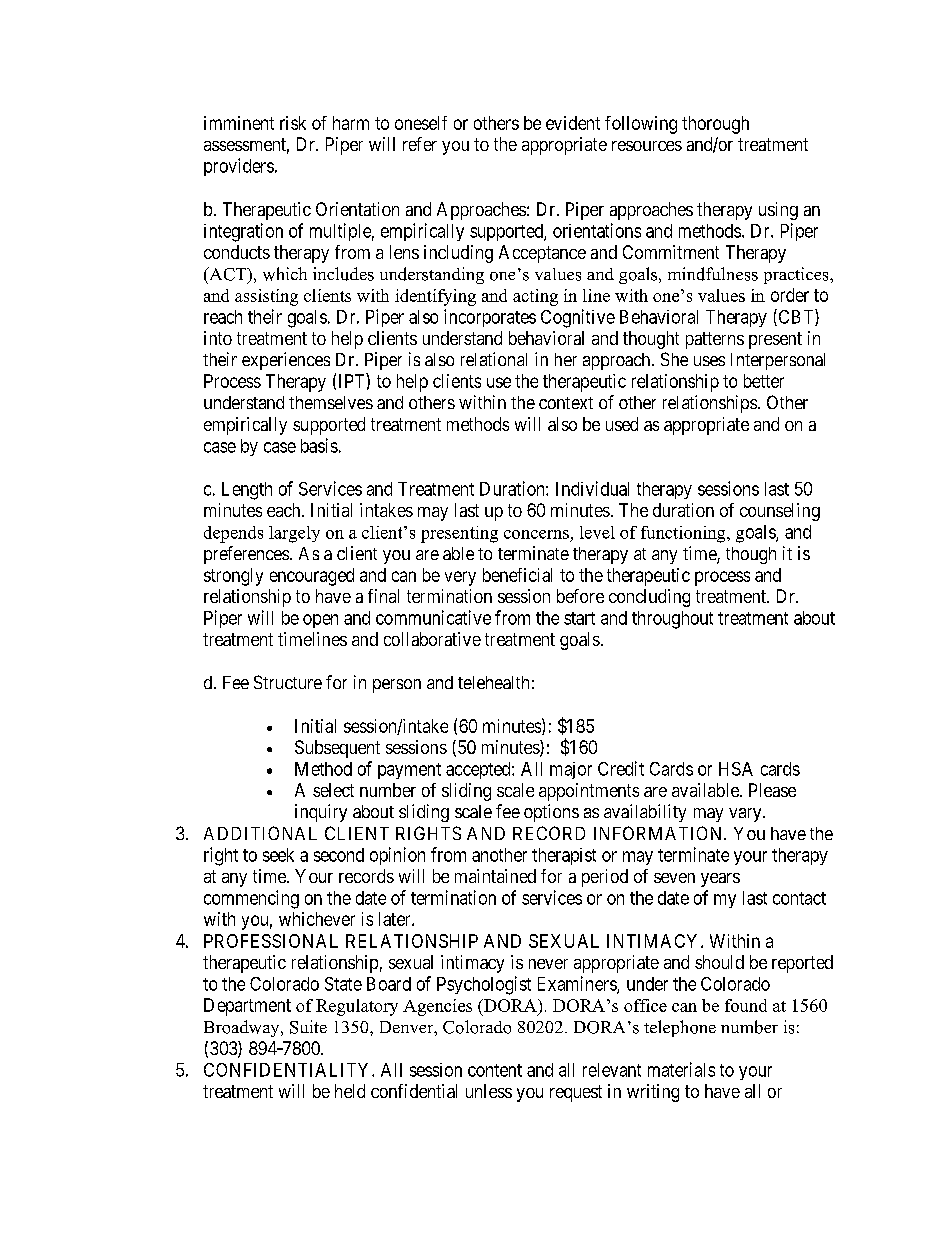 The width and height of the document is (952, 1233). I want to click on beneficial, so click(517, 575).
